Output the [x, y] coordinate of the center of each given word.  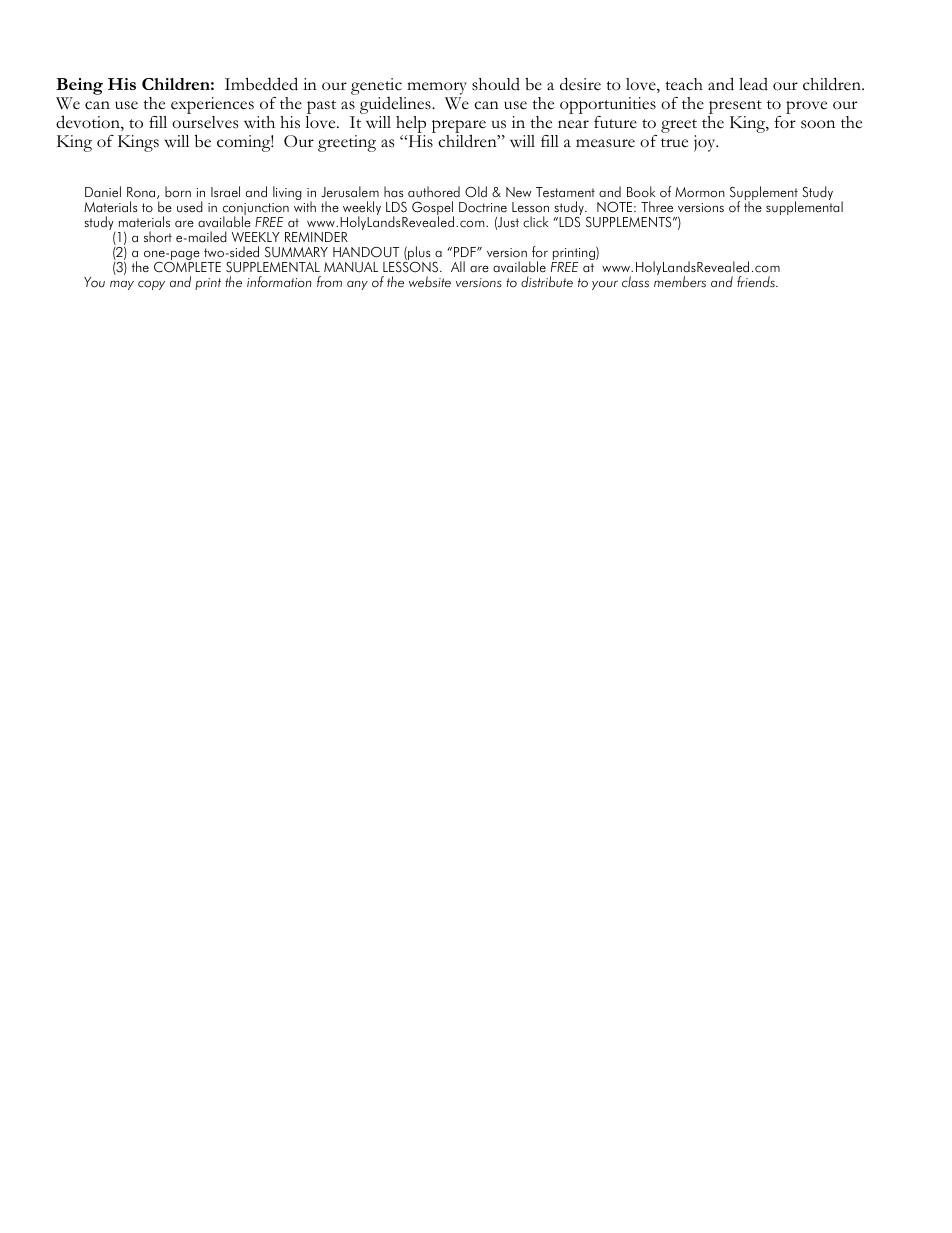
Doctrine [483, 207]
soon [818, 124]
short [158, 237]
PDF [466, 252]
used [190, 207]
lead [753, 84]
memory [436, 90]
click [536, 222]
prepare [459, 128]
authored [434, 192]
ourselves [205, 122]
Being [79, 88]
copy [151, 285]
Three [657, 207]
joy [706, 143]
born [178, 192]
